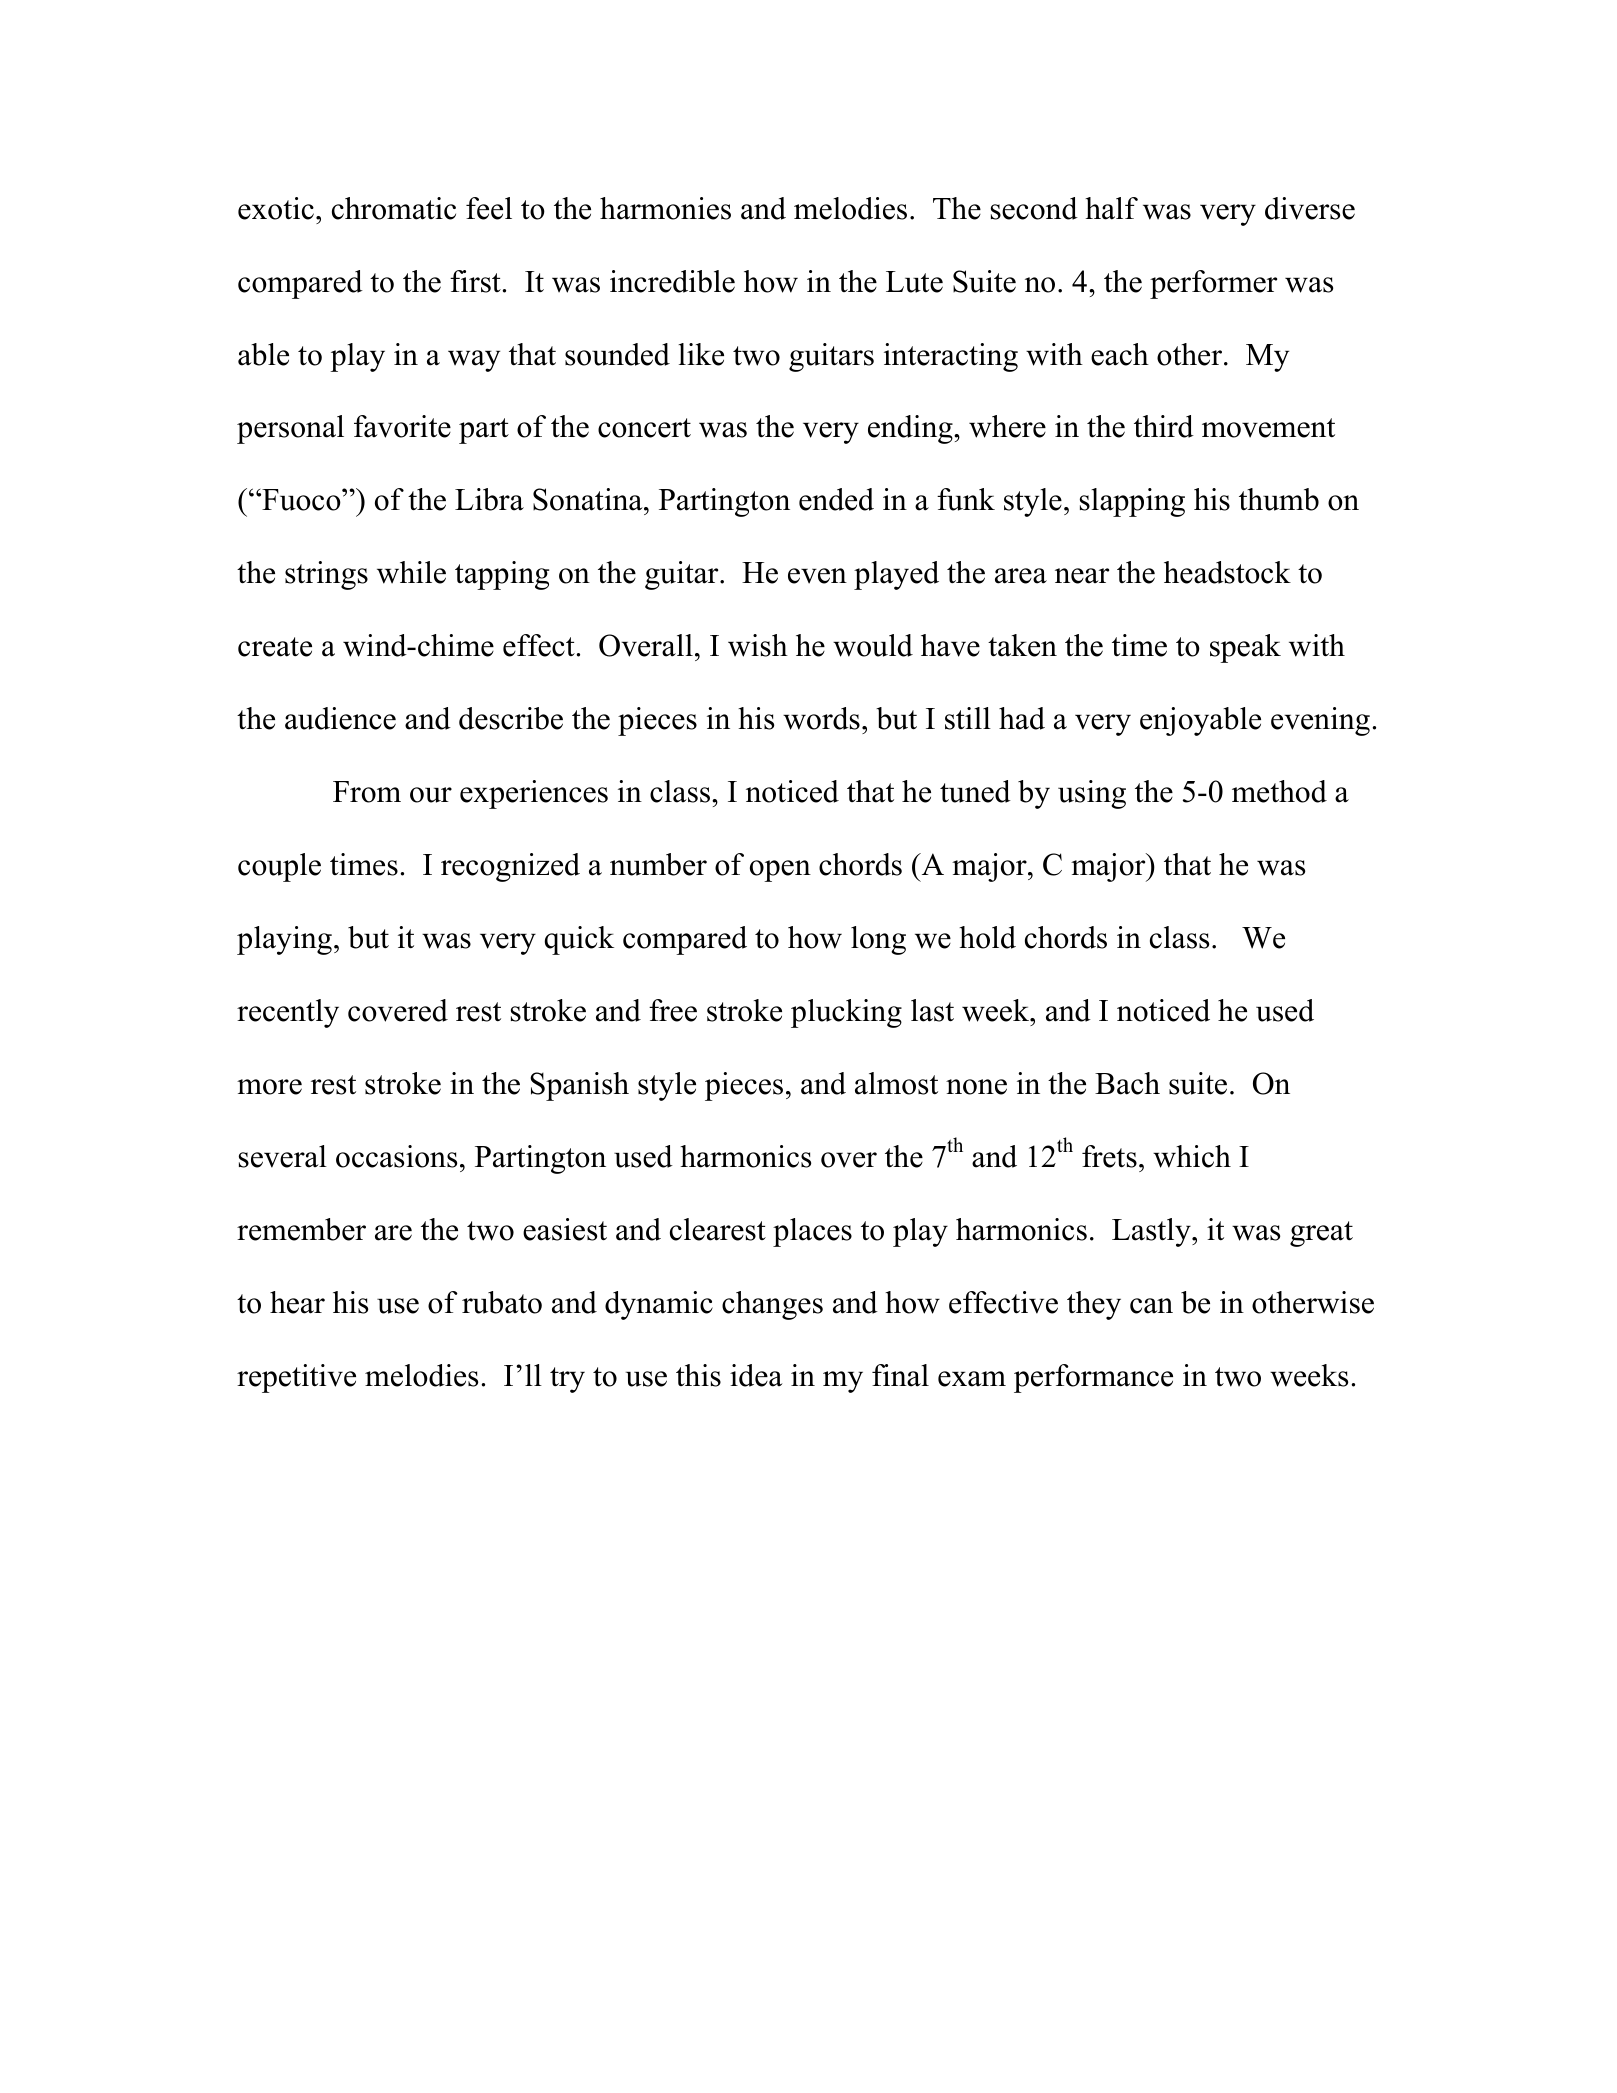 The width and height of the document is (1617, 2093). Describe the element at coordinates (367, 792) in the document. I see `From` at that location.
